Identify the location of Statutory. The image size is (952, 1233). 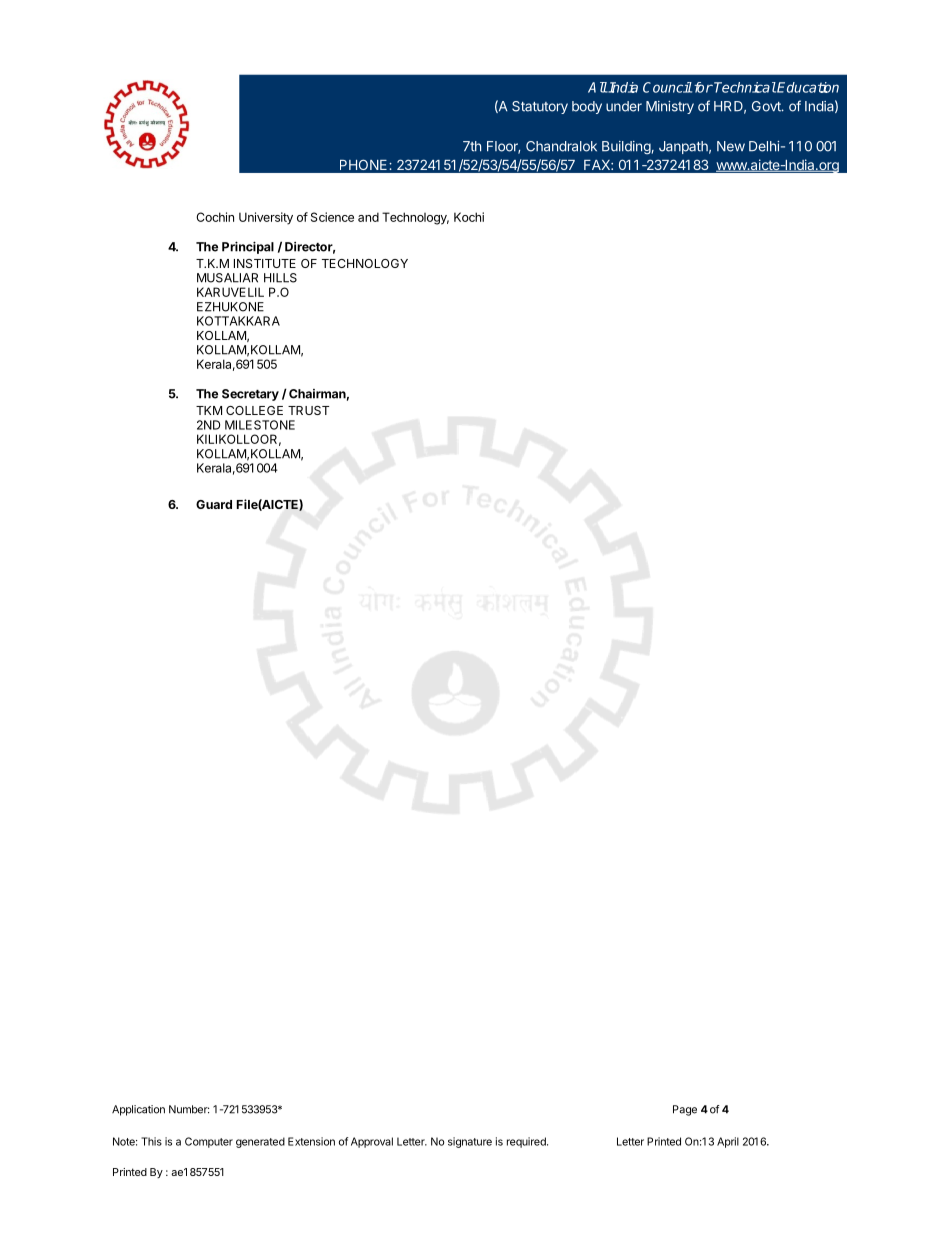
(540, 107).
